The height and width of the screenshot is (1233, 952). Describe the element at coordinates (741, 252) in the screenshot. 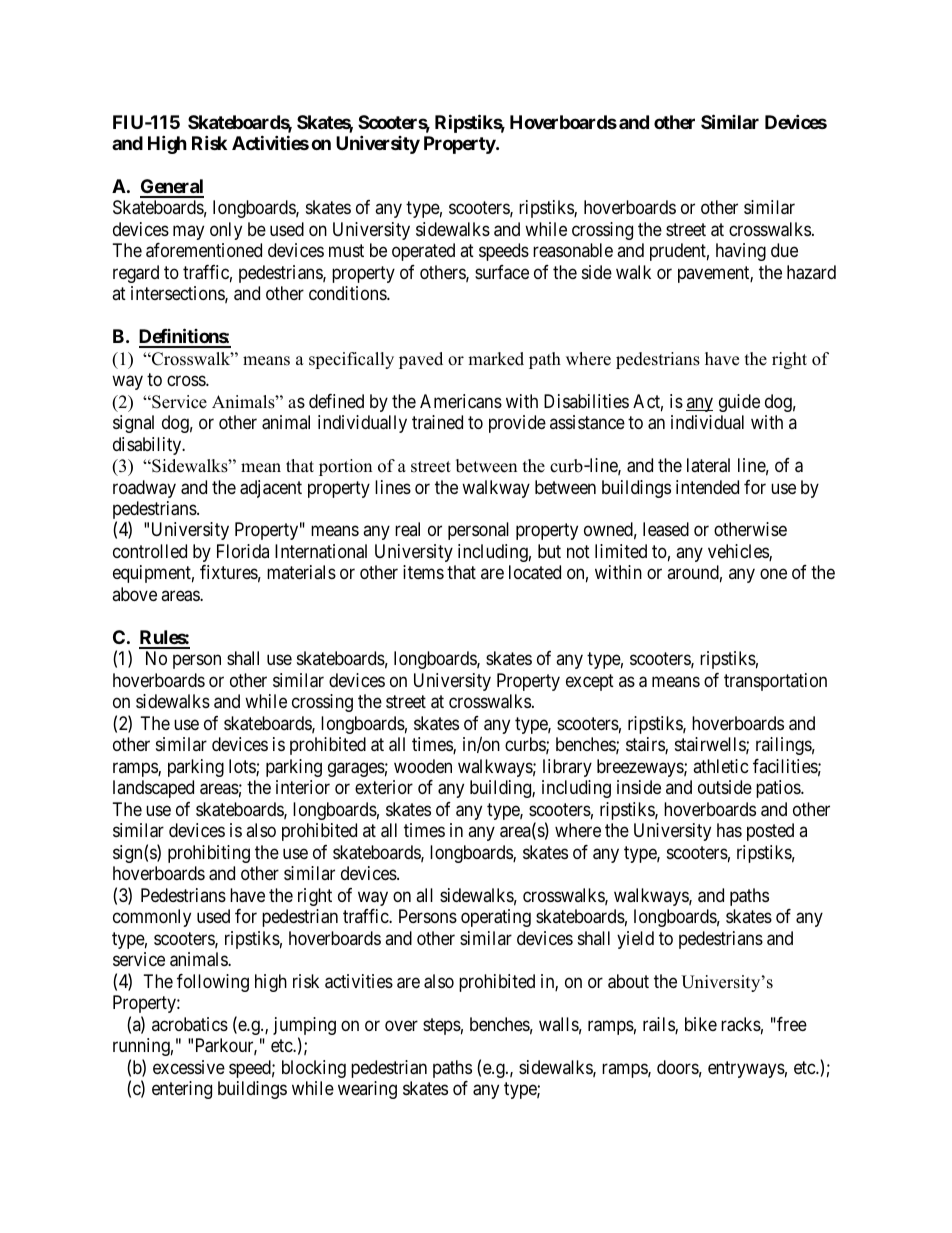

I see `having` at that location.
